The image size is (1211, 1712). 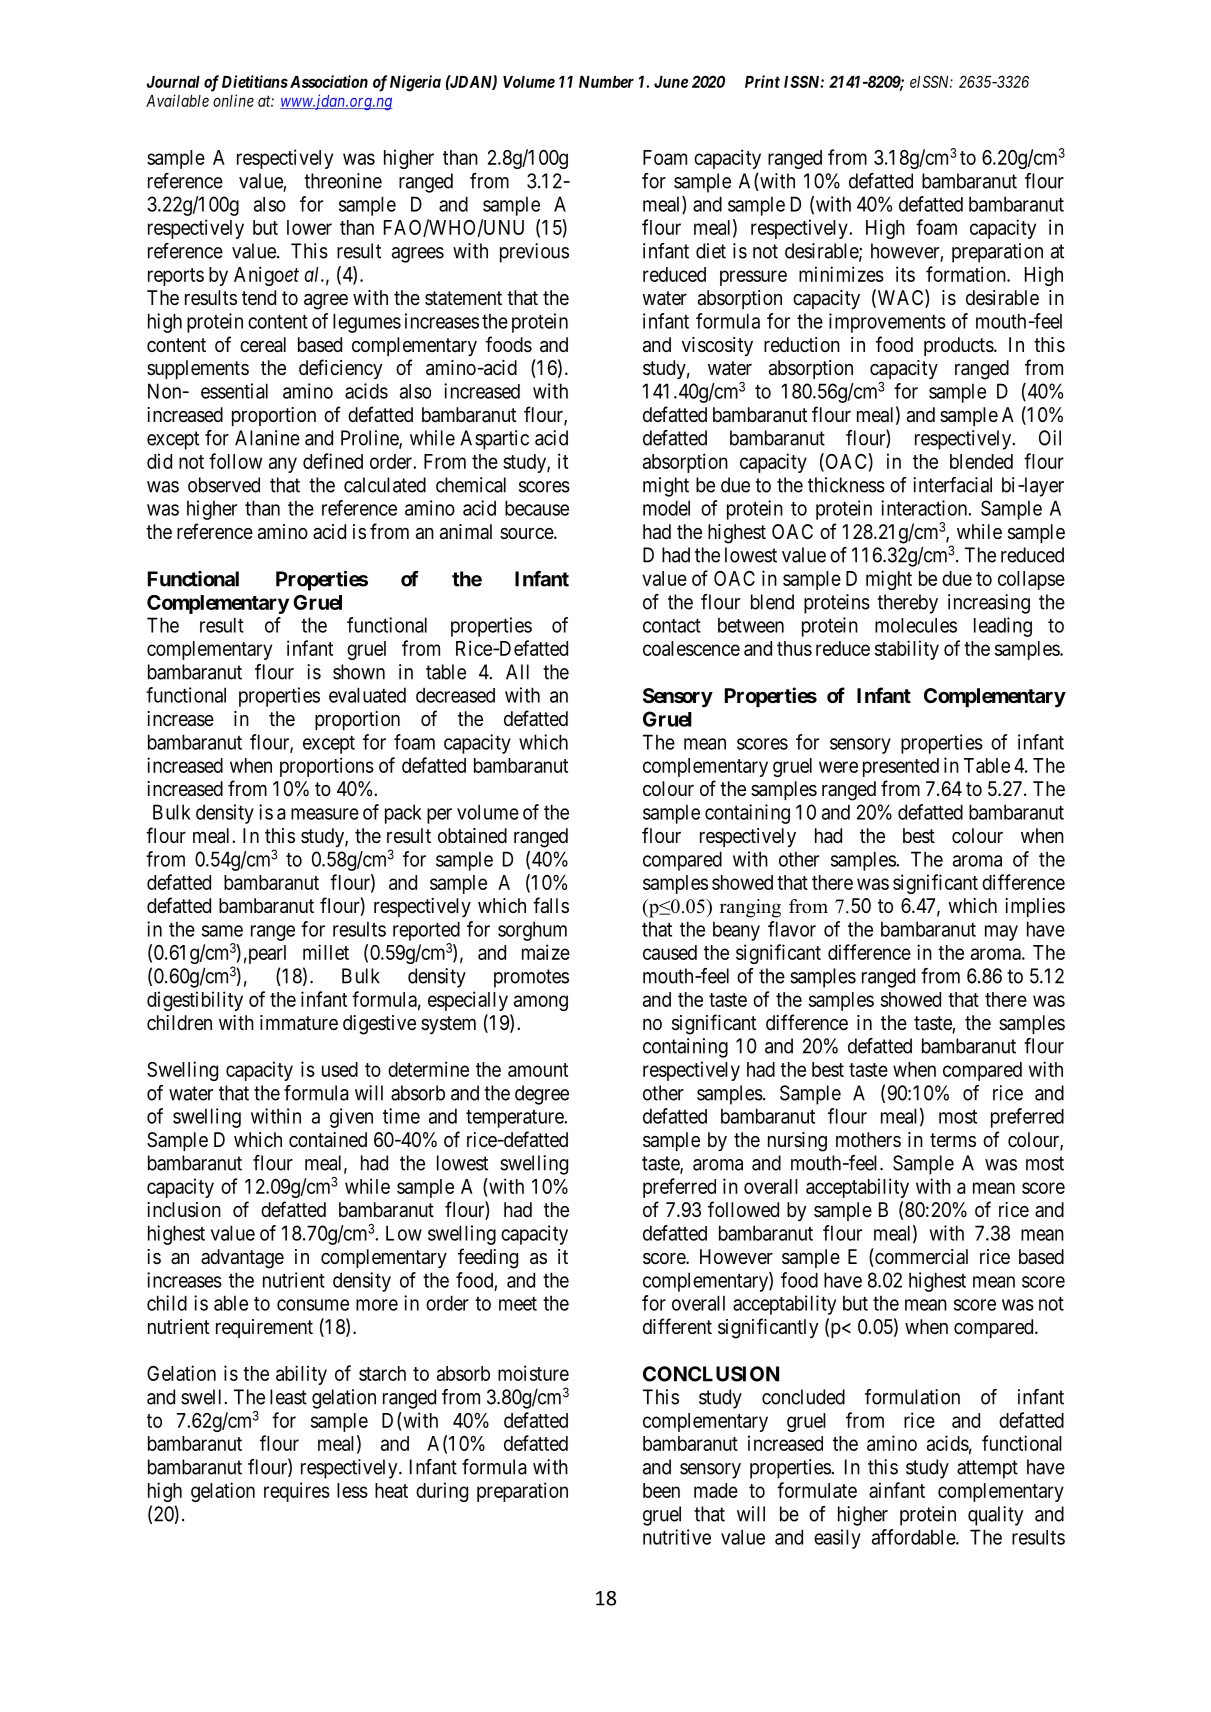 I want to click on Number, so click(x=606, y=82).
